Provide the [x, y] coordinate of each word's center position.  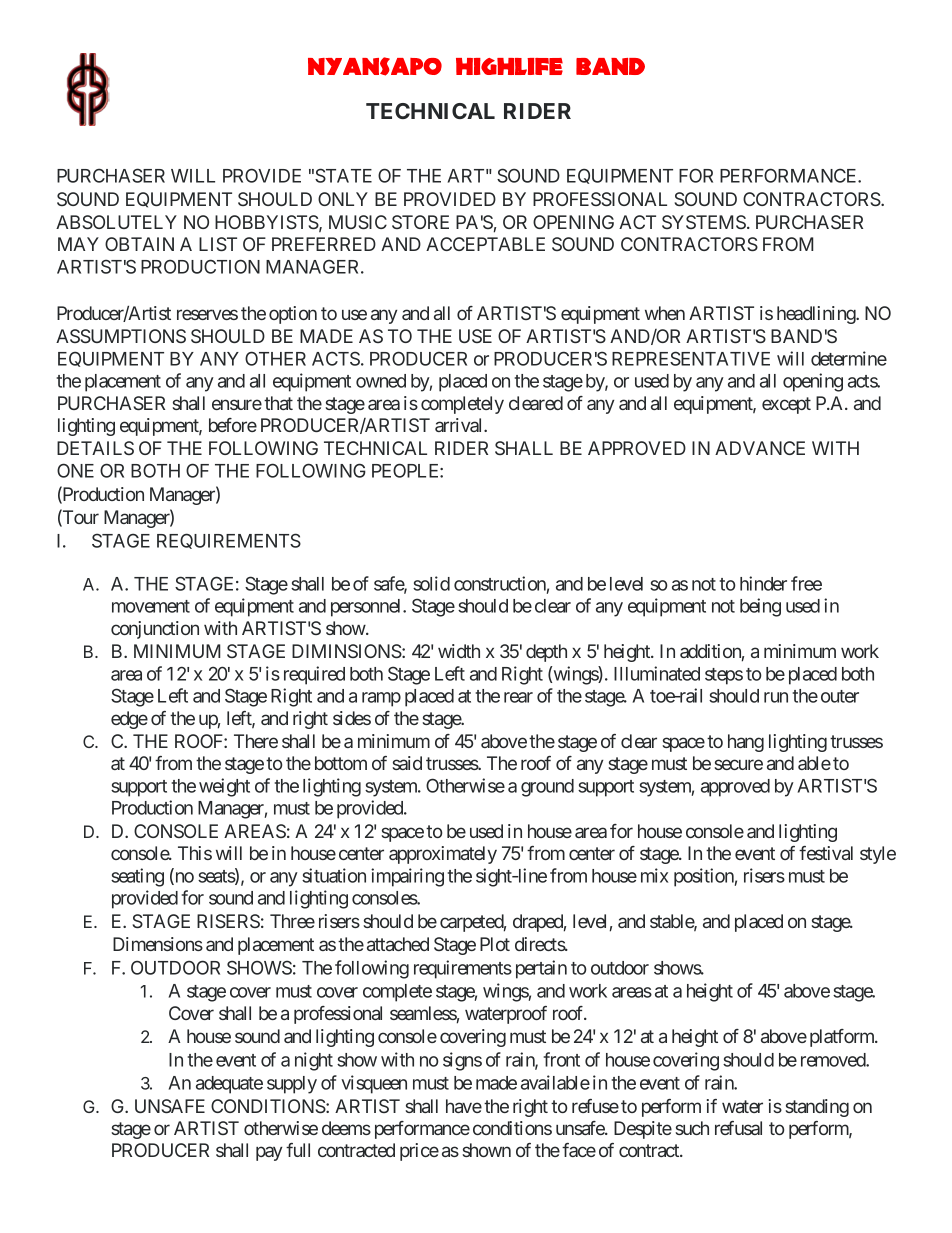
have [464, 1106]
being [760, 607]
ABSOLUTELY [116, 222]
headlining [817, 315]
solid [431, 583]
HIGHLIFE [509, 66]
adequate [229, 1085]
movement [151, 606]
